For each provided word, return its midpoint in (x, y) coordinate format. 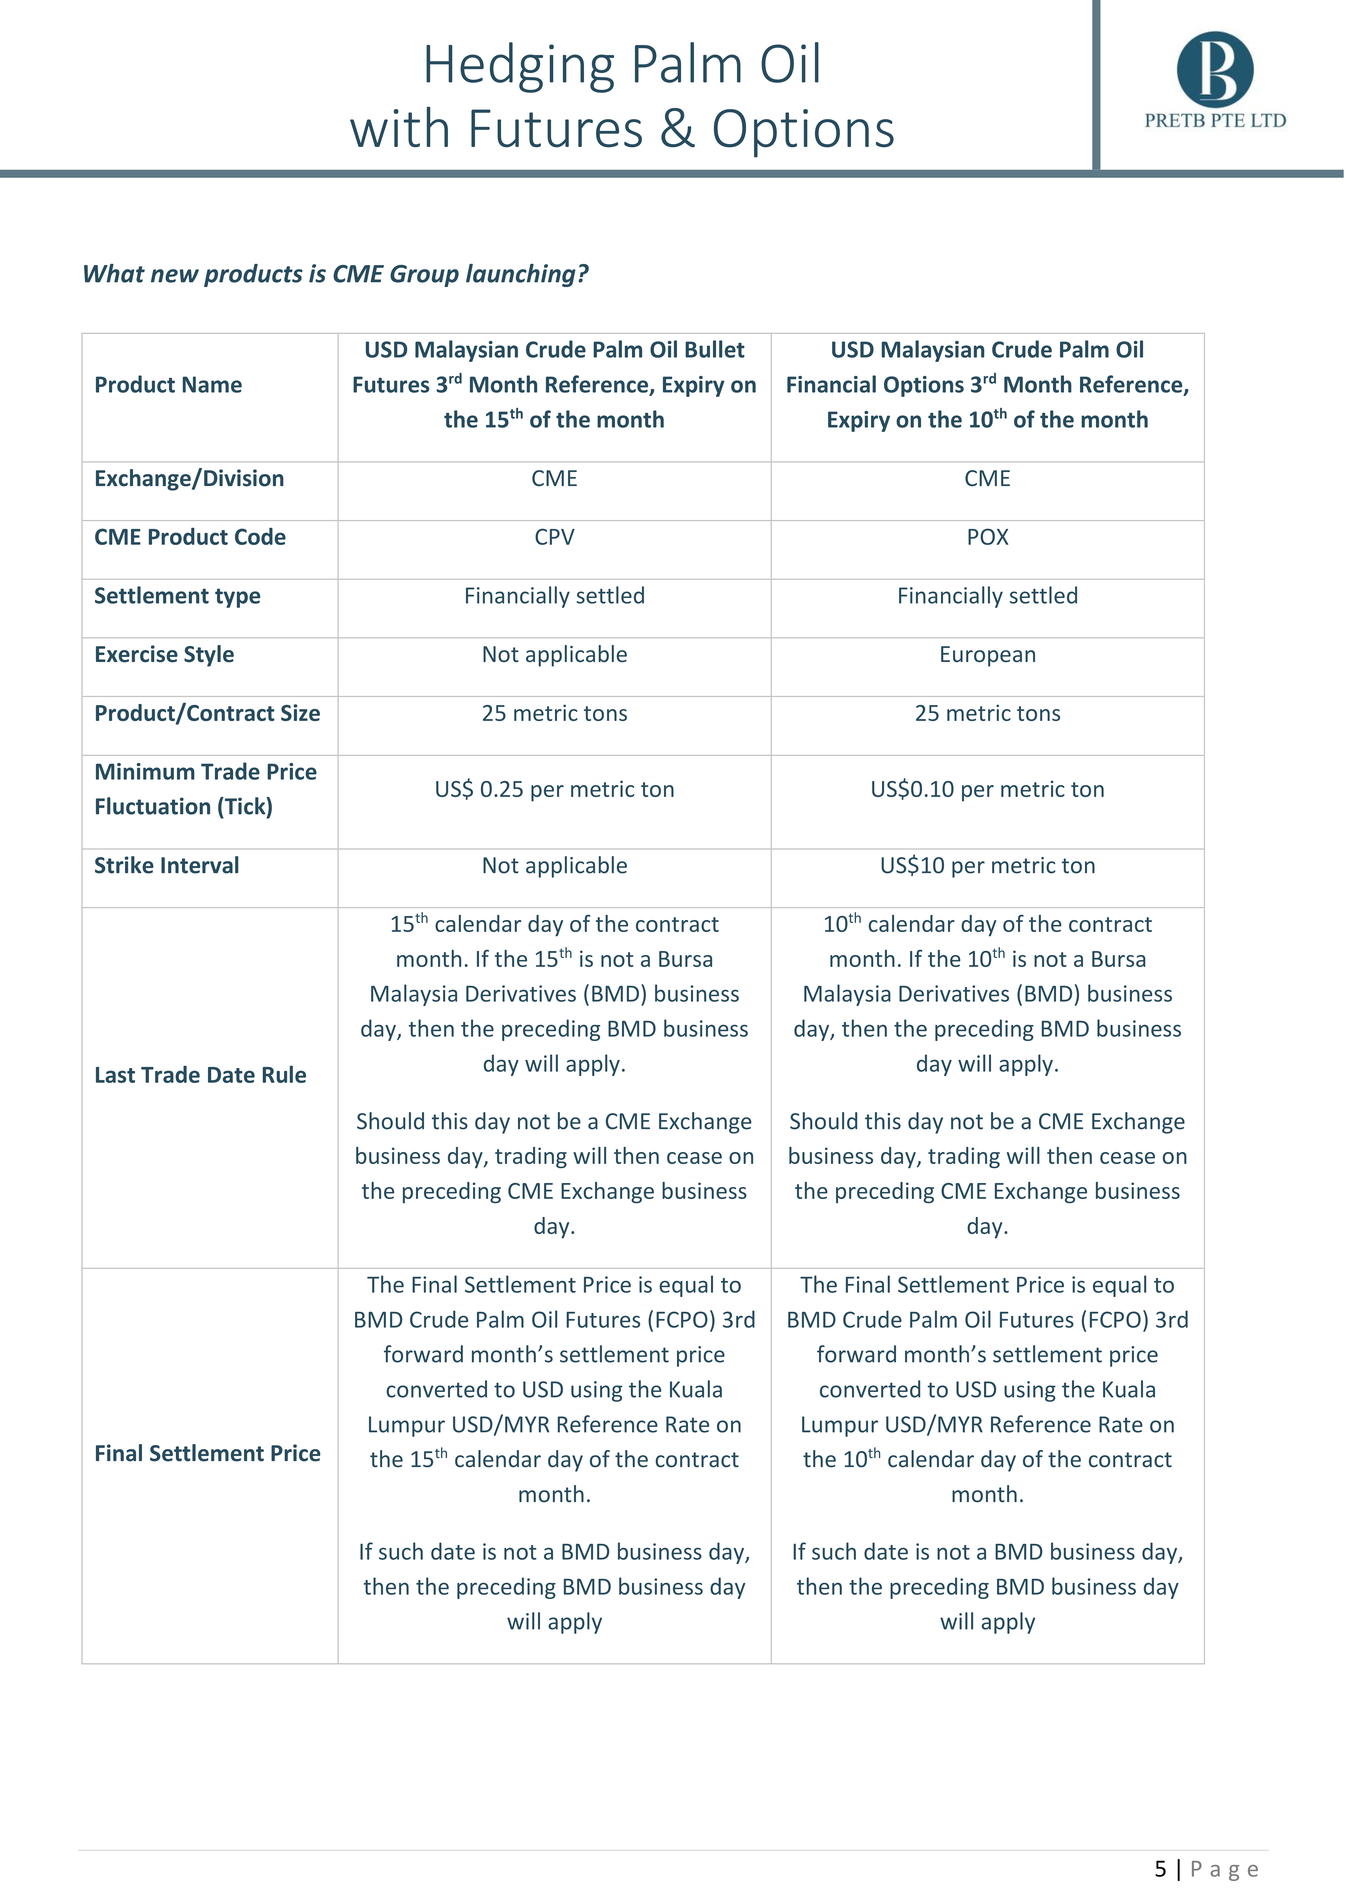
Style (209, 656)
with (399, 126)
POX (988, 536)
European (988, 656)
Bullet (715, 349)
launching (521, 275)
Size (300, 712)
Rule (284, 1074)
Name (212, 384)
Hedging (520, 67)
